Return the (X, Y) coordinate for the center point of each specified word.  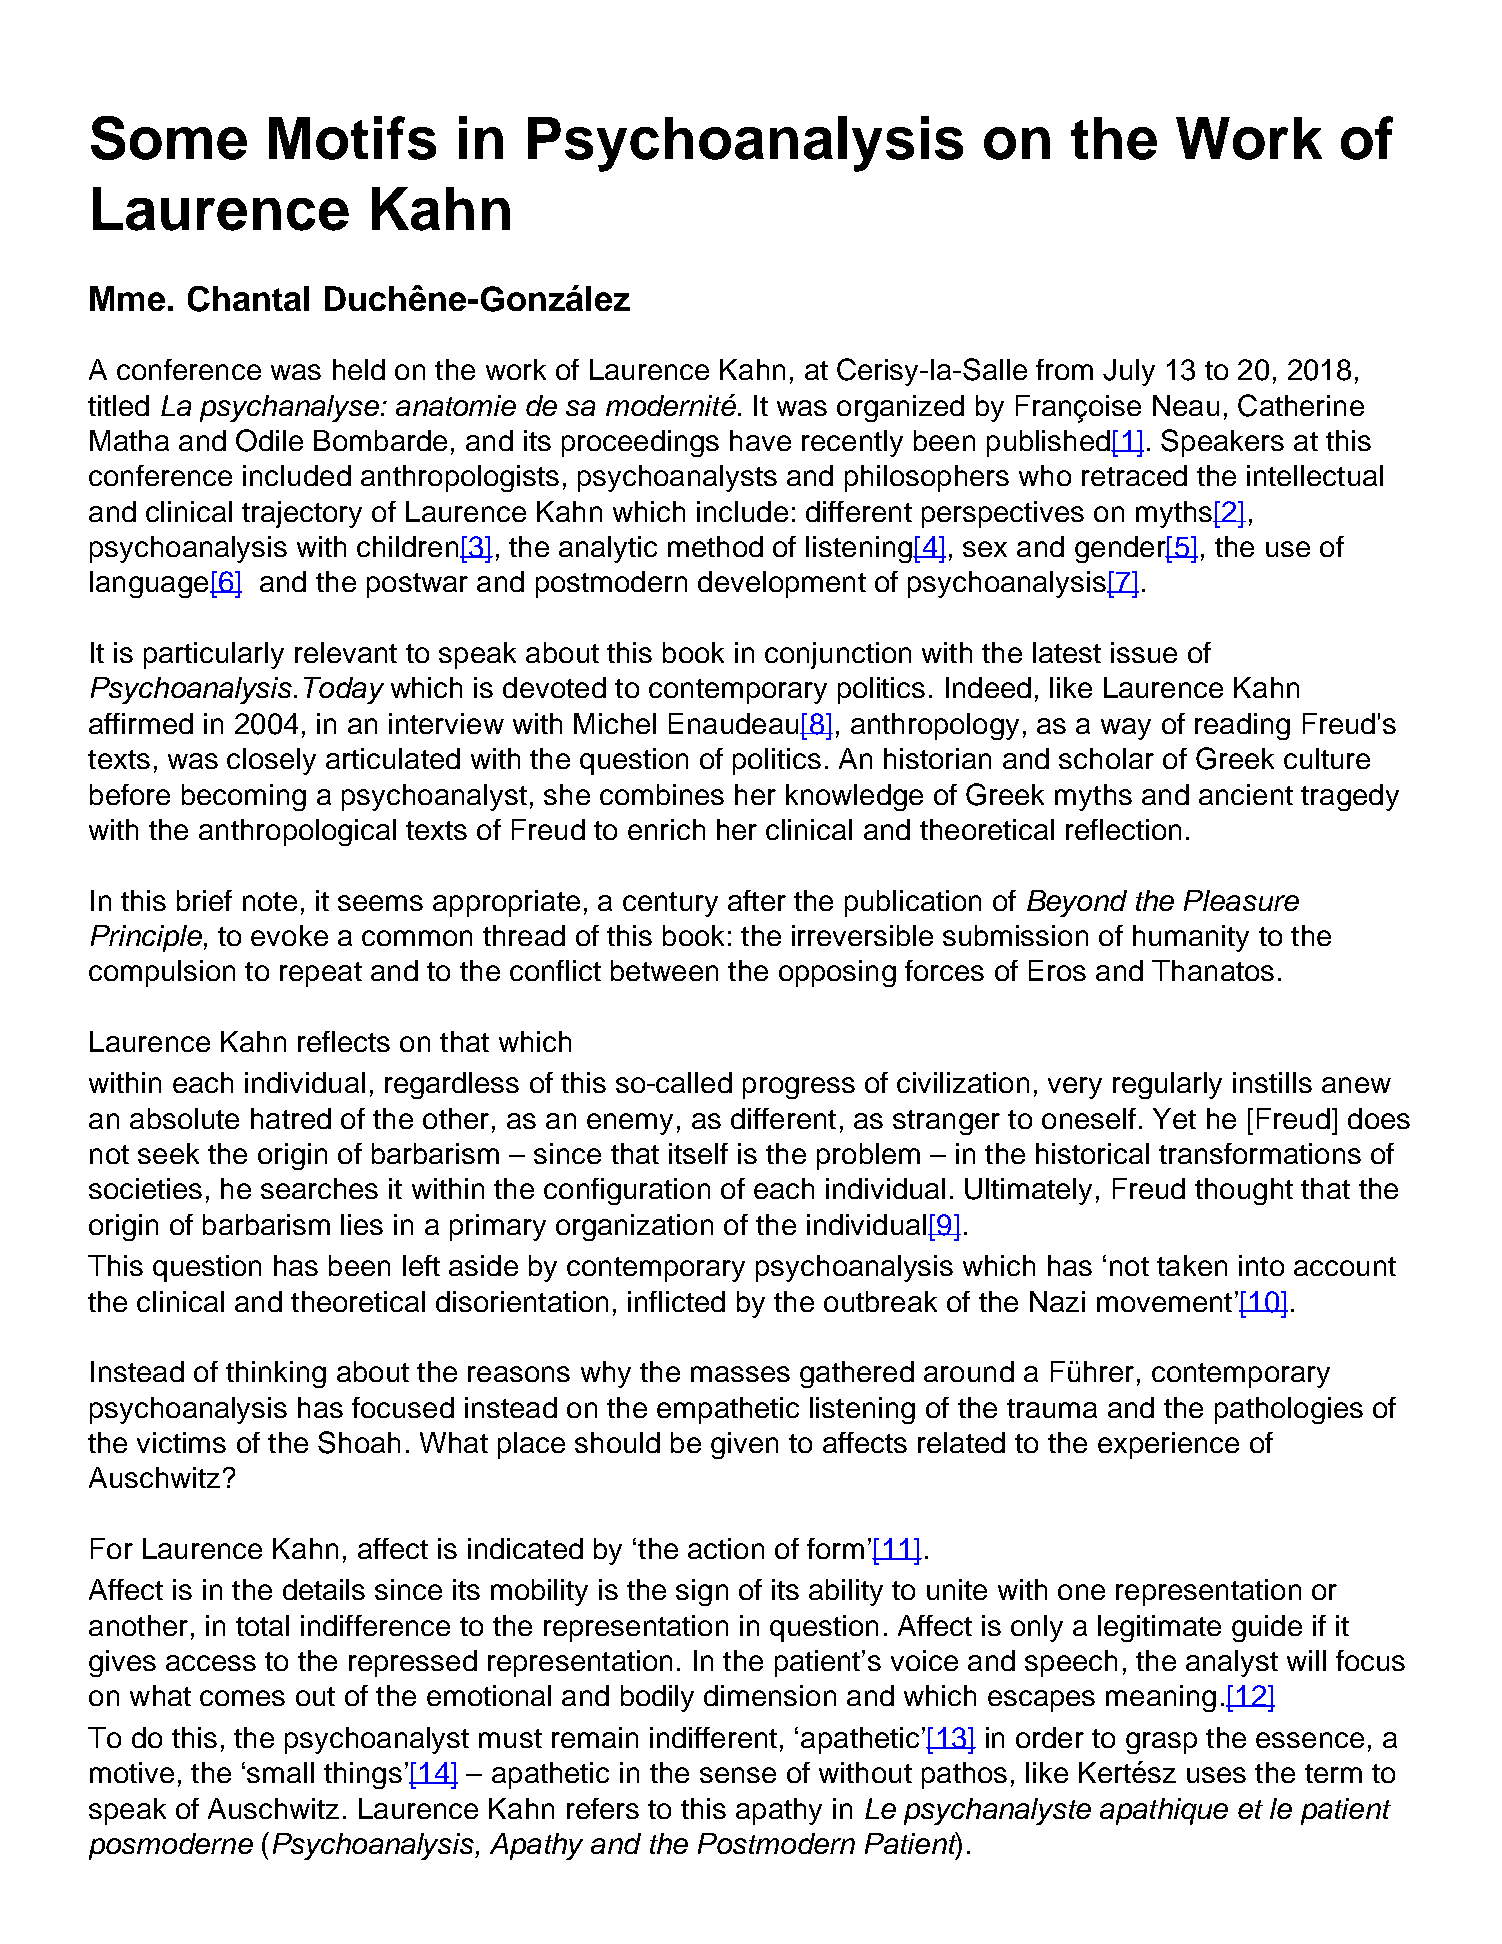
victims (181, 1442)
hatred (291, 1118)
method (715, 546)
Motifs (352, 138)
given (744, 1445)
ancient (1246, 794)
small (280, 1772)
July (1129, 372)
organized (900, 408)
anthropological (297, 832)
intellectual (1315, 475)
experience (1168, 1445)
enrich (666, 829)
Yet (1174, 1118)
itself (698, 1153)
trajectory (302, 514)
